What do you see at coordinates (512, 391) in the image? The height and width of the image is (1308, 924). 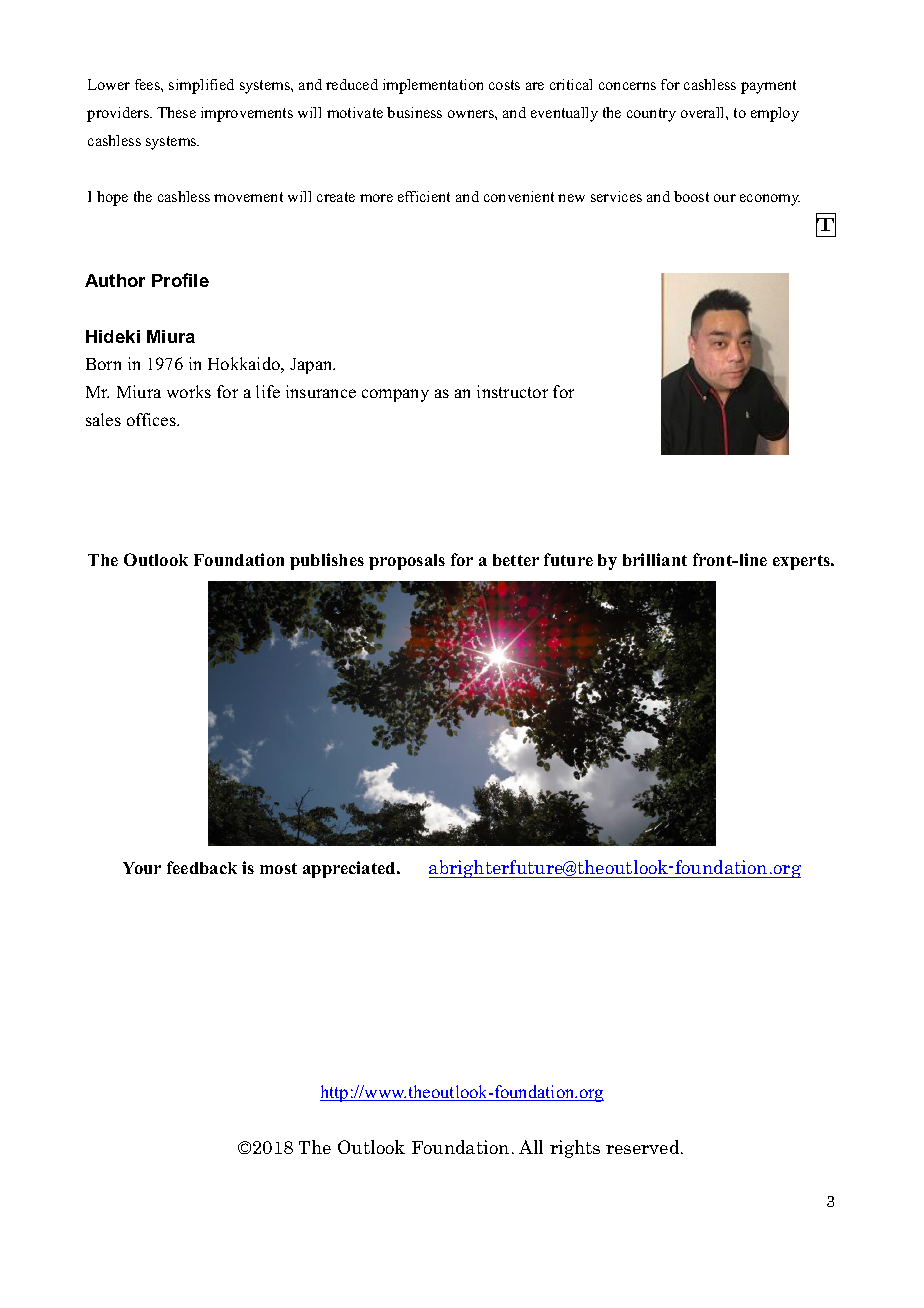 I see `instructor` at bounding box center [512, 391].
